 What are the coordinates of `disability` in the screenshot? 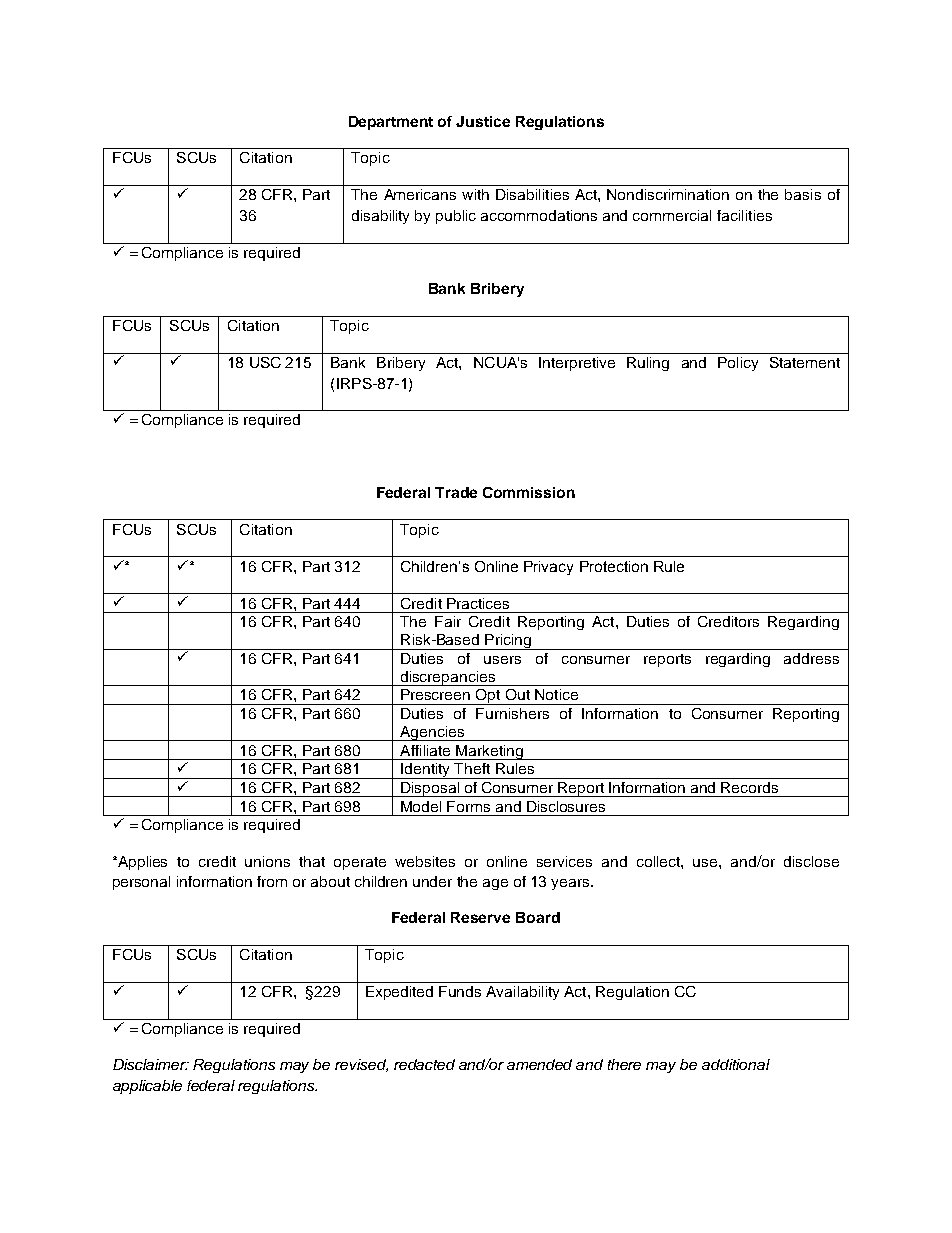 It's located at (380, 217).
